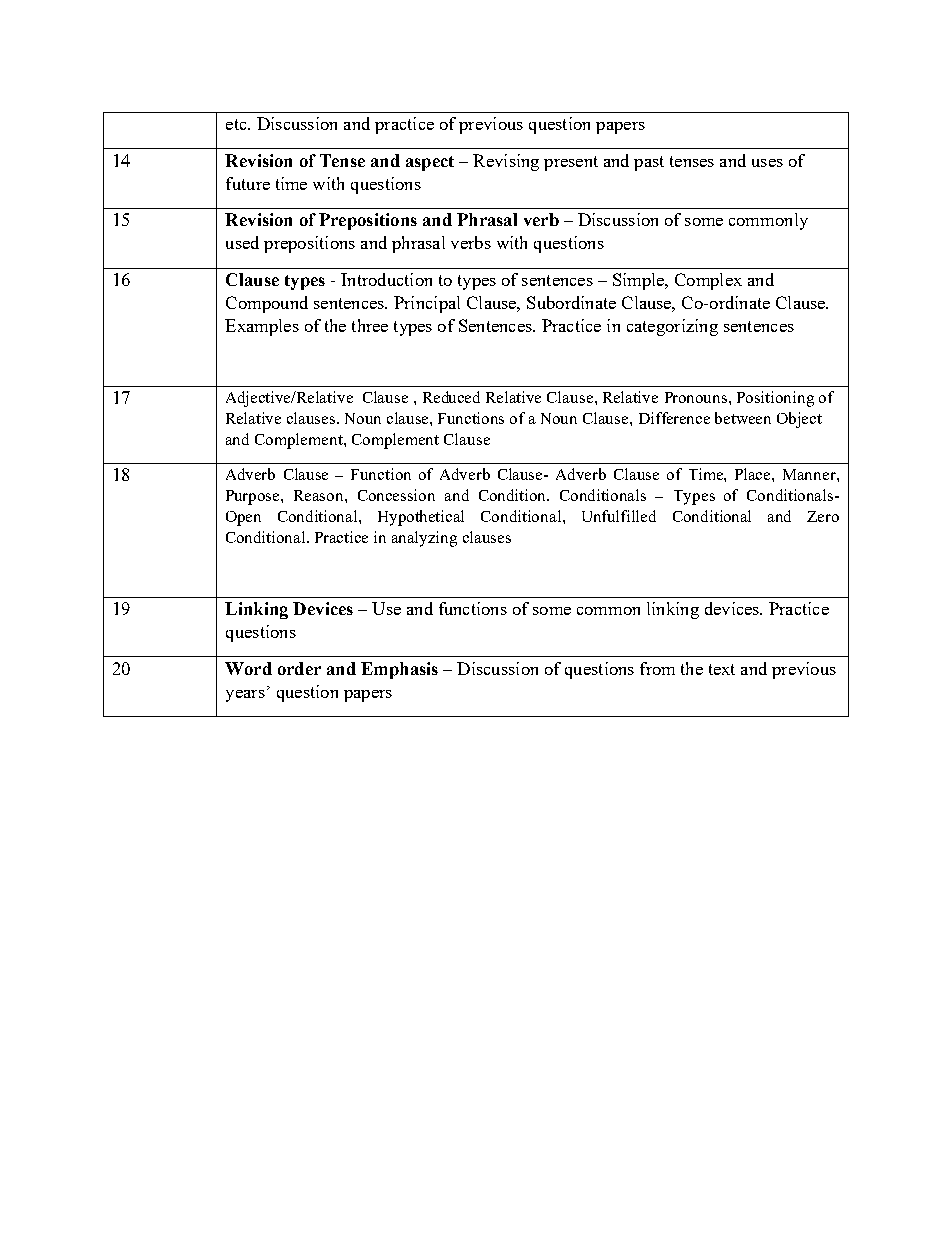 The width and height of the screenshot is (952, 1233). Describe the element at coordinates (743, 418) in the screenshot. I see `between` at that location.
